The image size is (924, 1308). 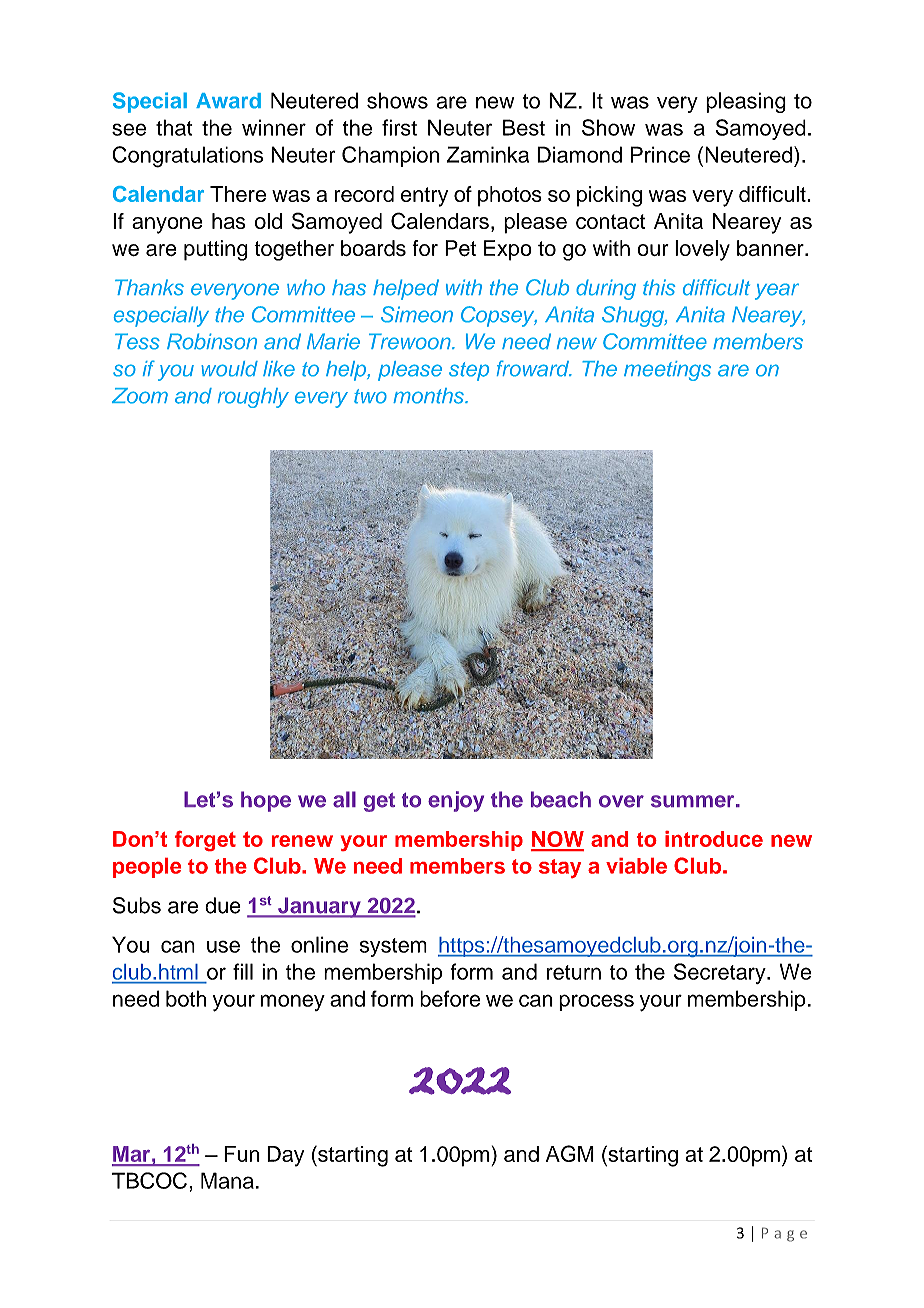 I want to click on that, so click(x=174, y=127).
